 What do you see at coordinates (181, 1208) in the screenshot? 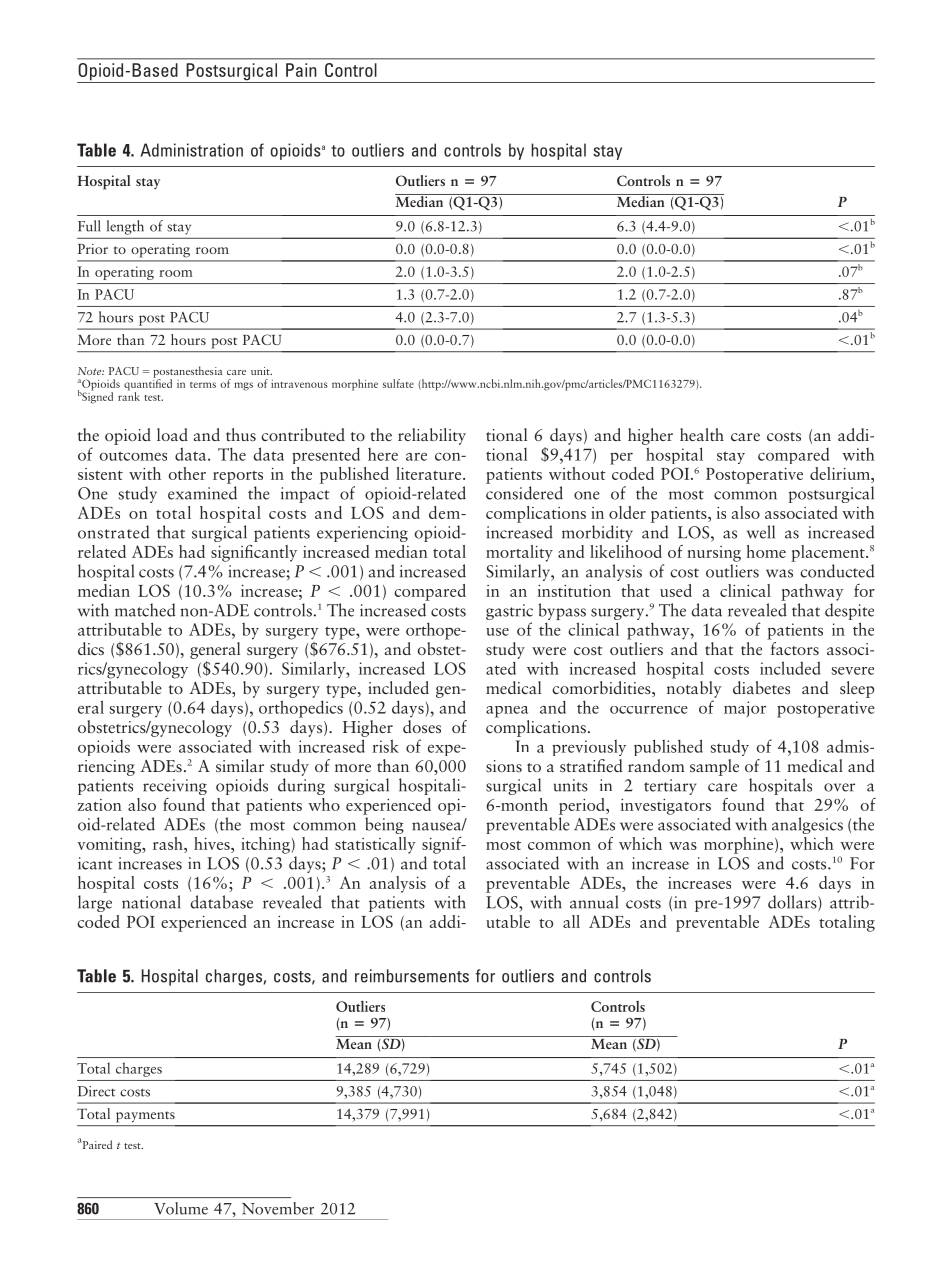
I see `Volume` at bounding box center [181, 1208].
